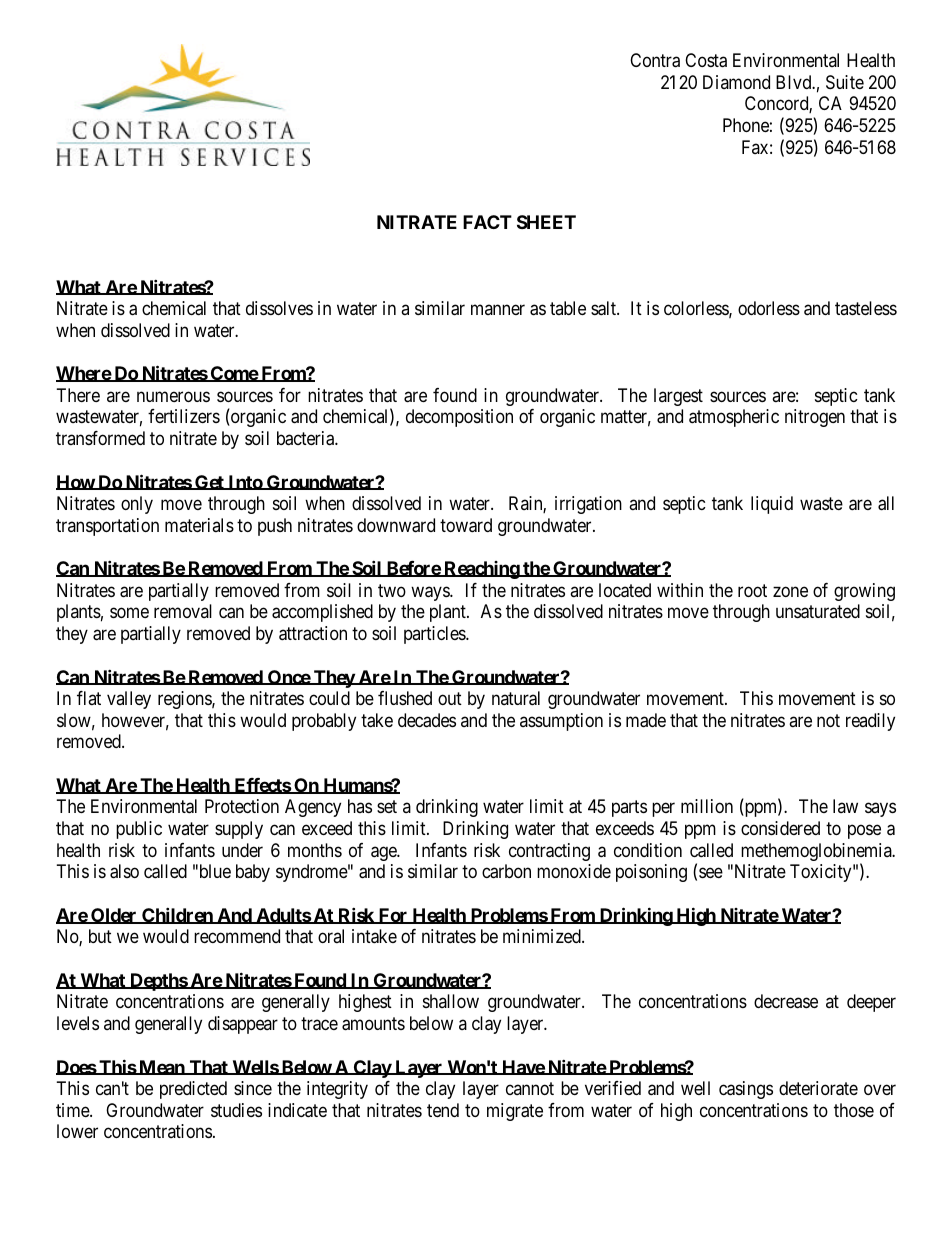 This page has width=952, height=1233. I want to click on FACT, so click(487, 222).
